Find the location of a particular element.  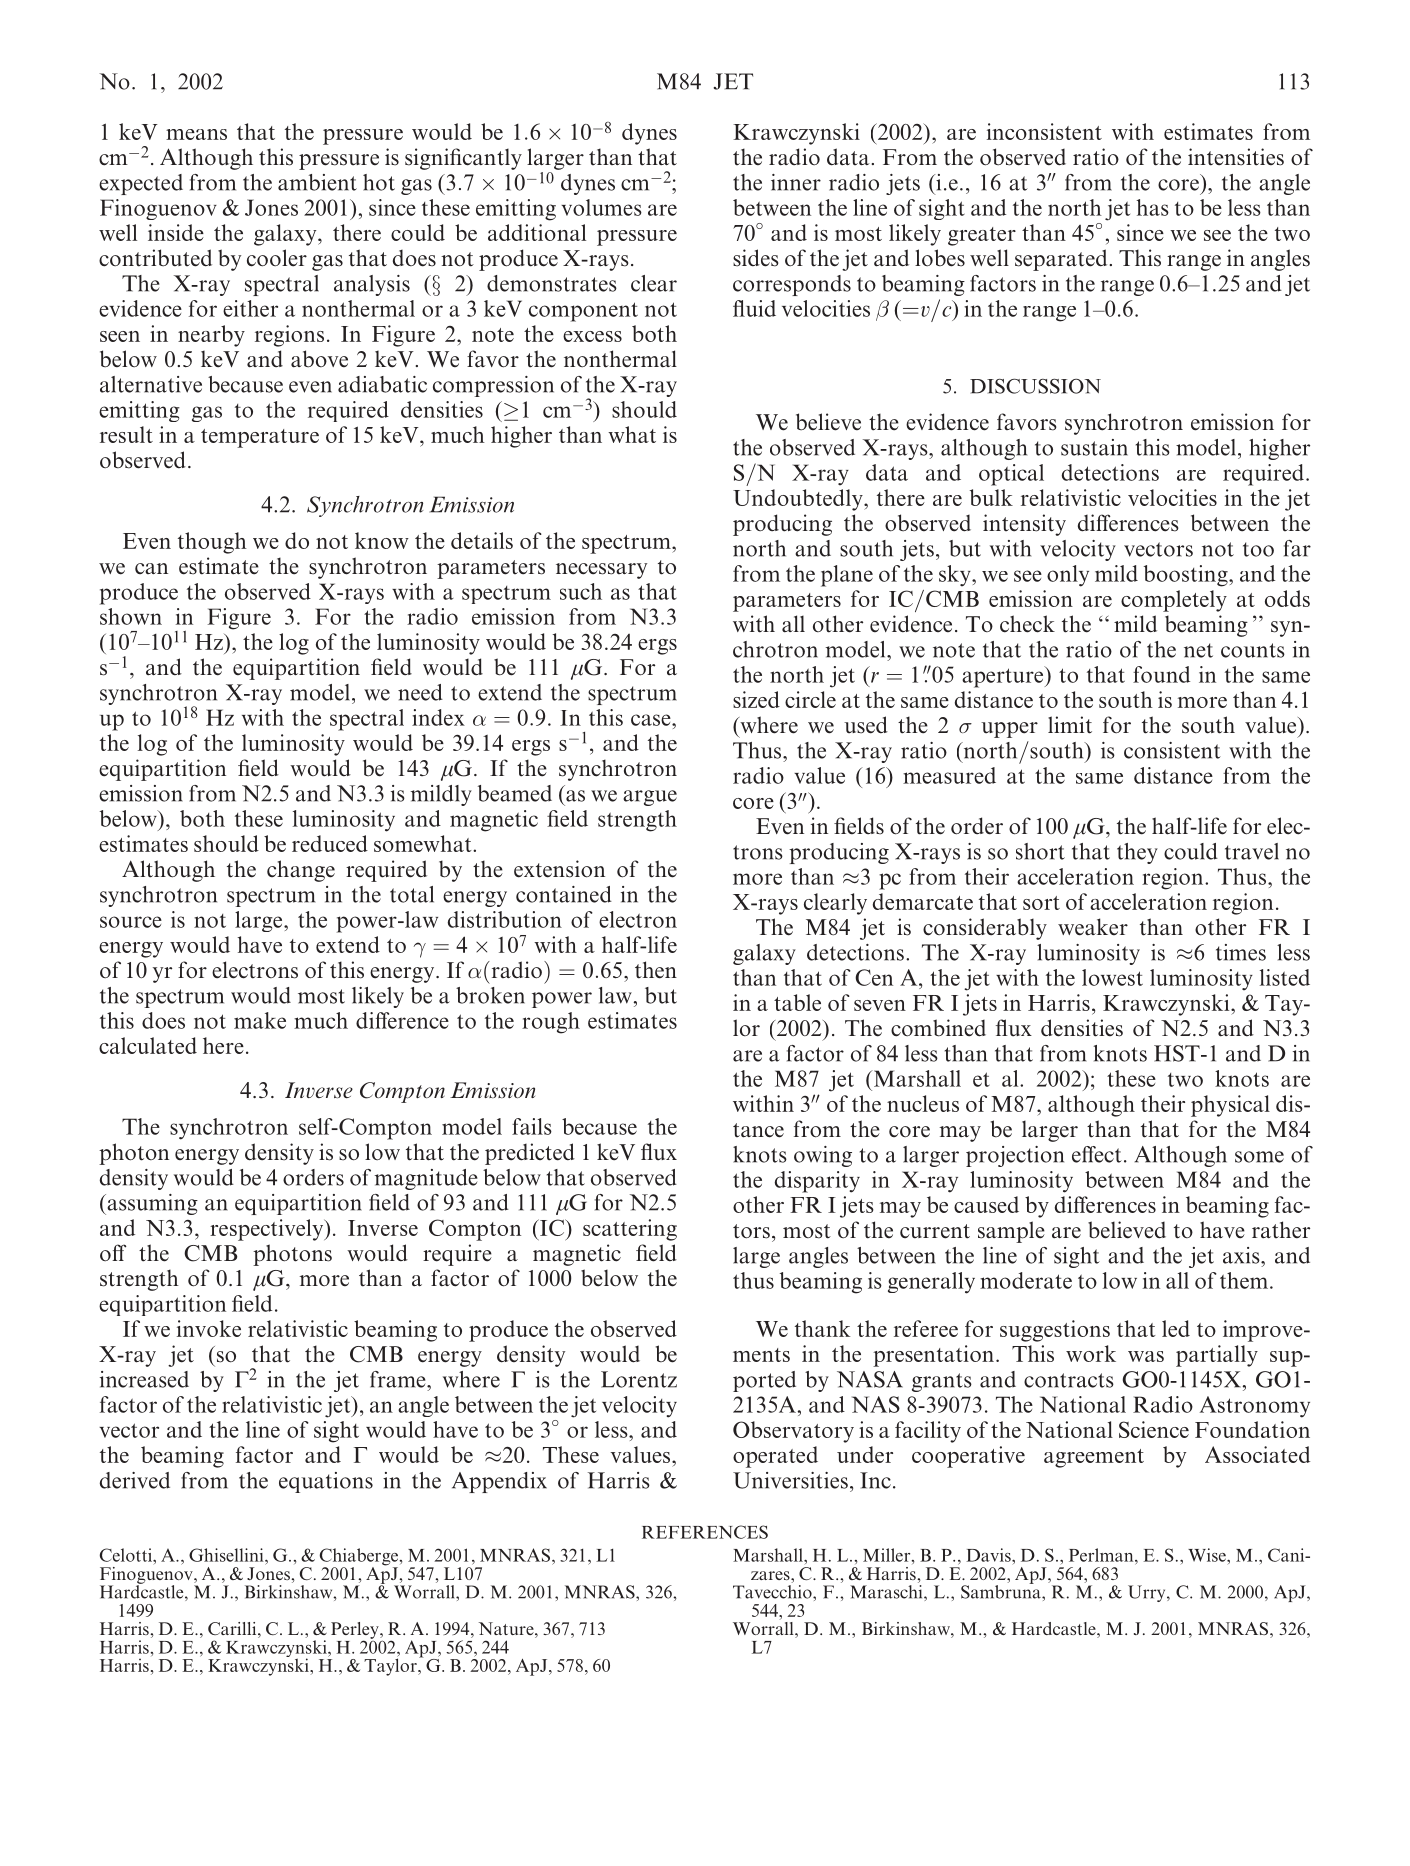

ambient is located at coordinates (317, 182).
